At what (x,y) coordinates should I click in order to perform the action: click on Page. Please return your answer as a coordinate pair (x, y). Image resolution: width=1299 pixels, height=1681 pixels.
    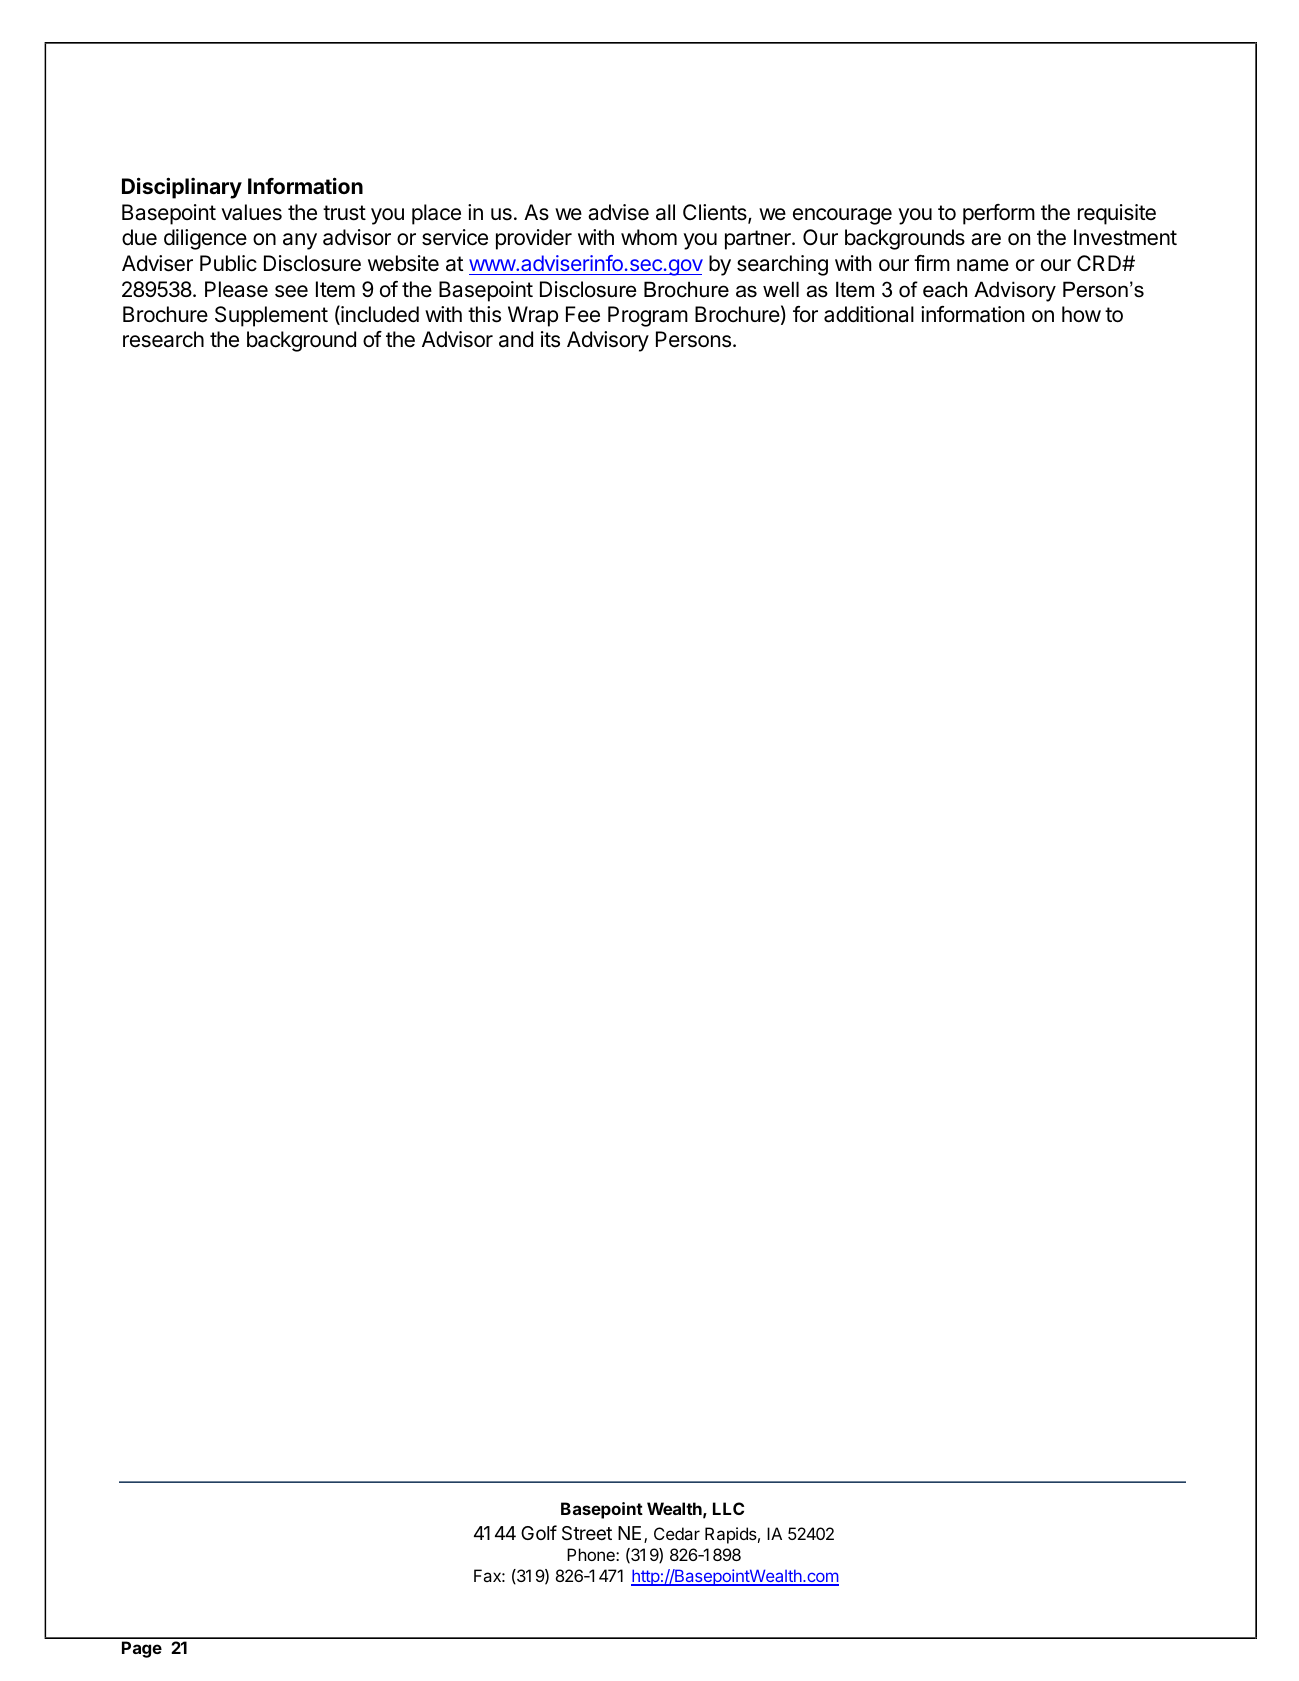
    Looking at the image, I should click on (142, 1649).
